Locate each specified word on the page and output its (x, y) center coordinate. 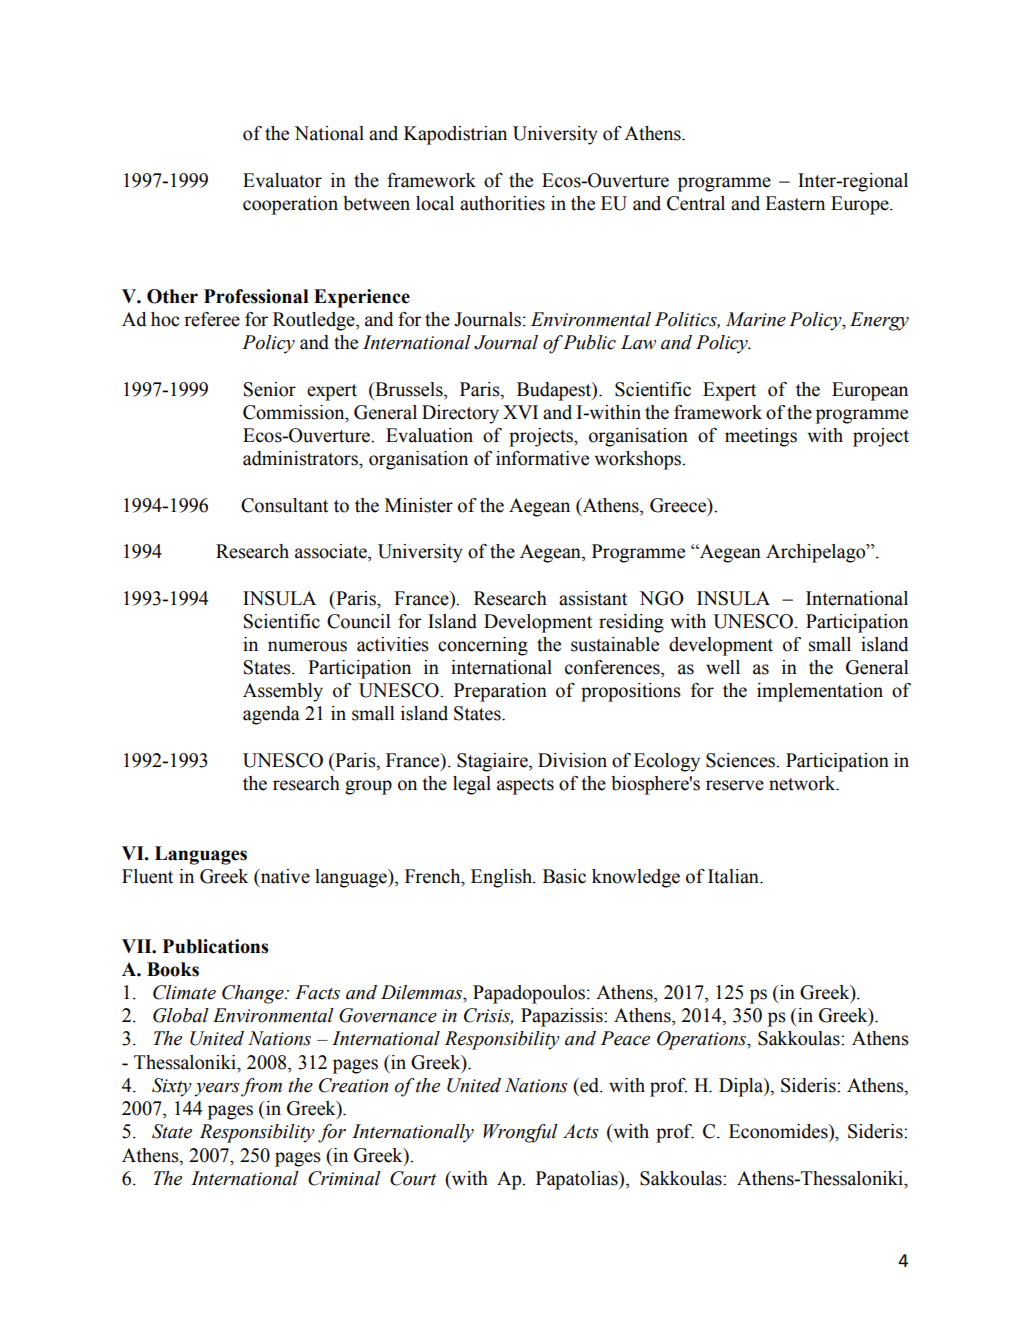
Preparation (500, 692)
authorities (502, 203)
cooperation (290, 205)
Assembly (283, 692)
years (217, 1090)
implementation (820, 692)
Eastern (795, 203)
